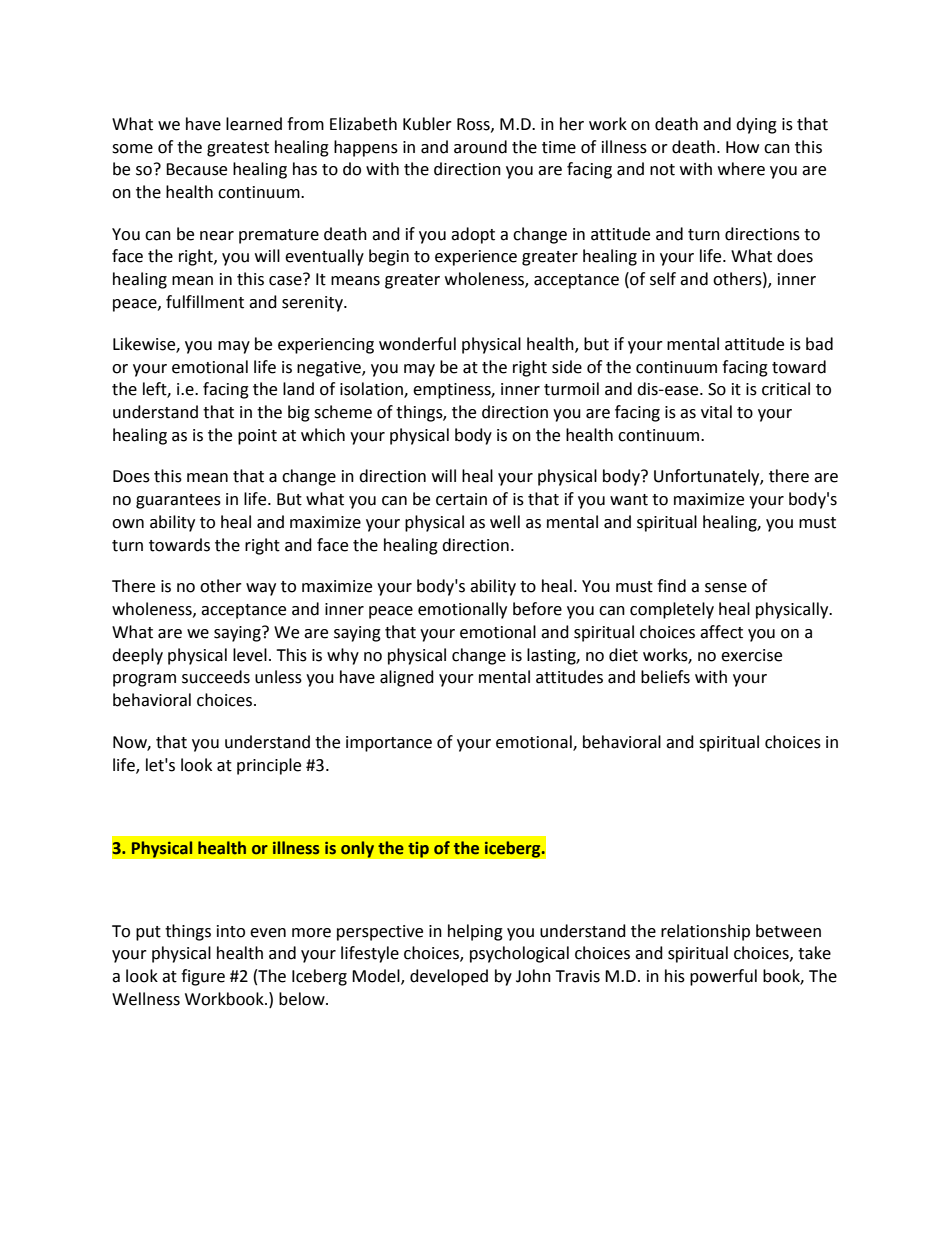 The width and height of the screenshot is (952, 1233). Describe the element at coordinates (480, 147) in the screenshot. I see `around` at that location.
